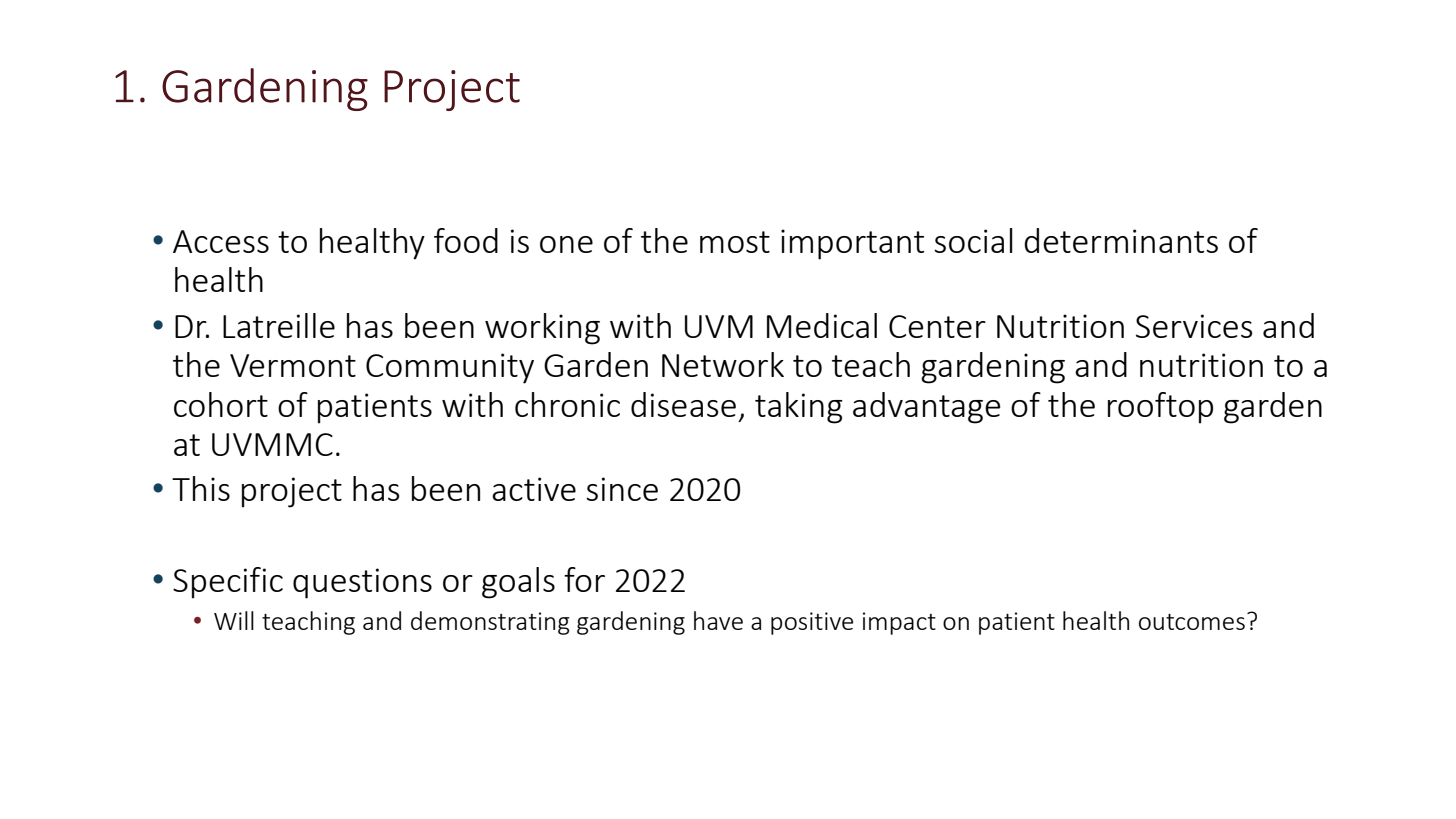 This screenshot has width=1456, height=819. Describe the element at coordinates (221, 241) in the screenshot. I see `Access` at that location.
